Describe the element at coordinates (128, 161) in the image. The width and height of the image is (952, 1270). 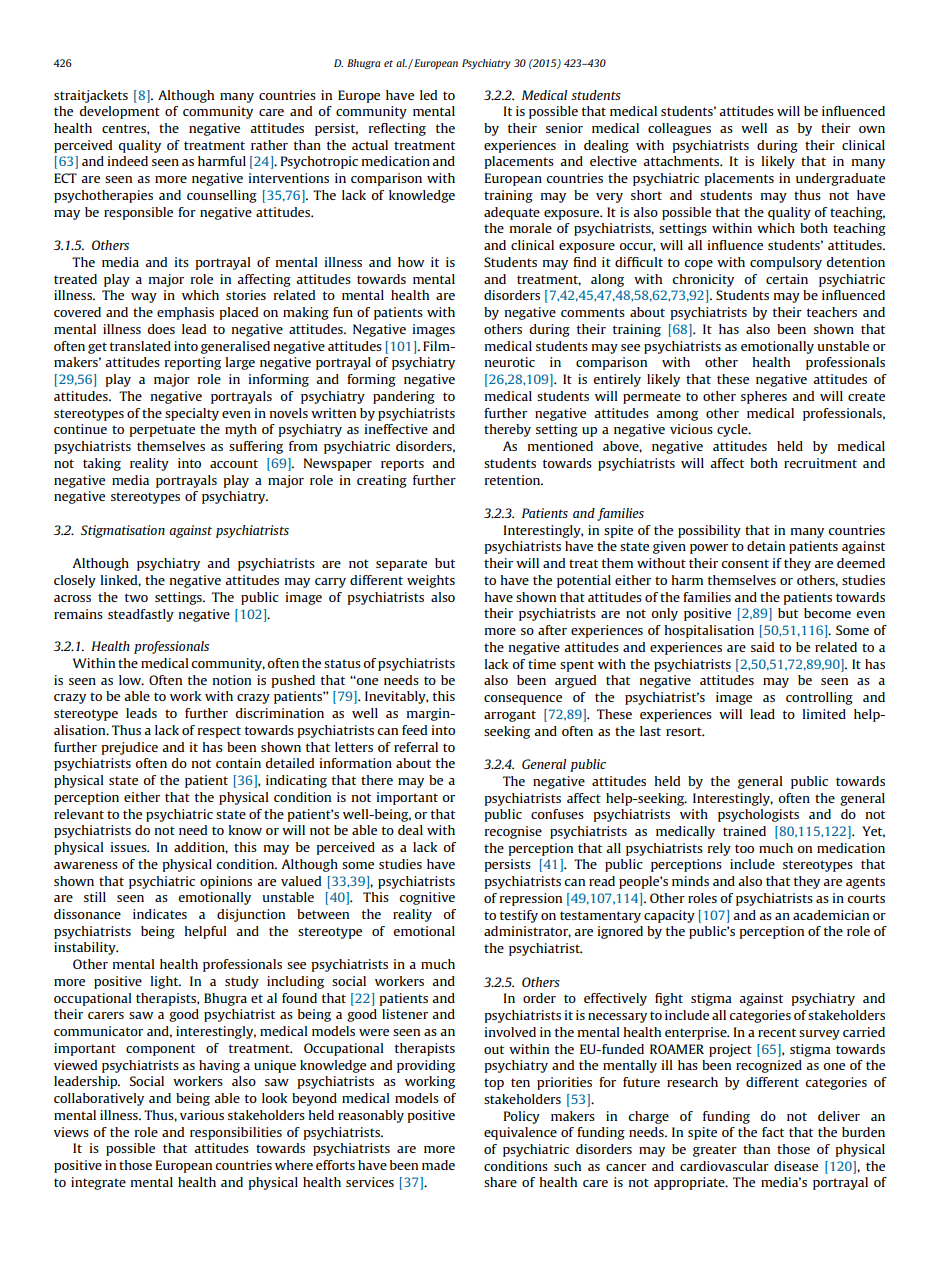
I see `indeed` at that location.
